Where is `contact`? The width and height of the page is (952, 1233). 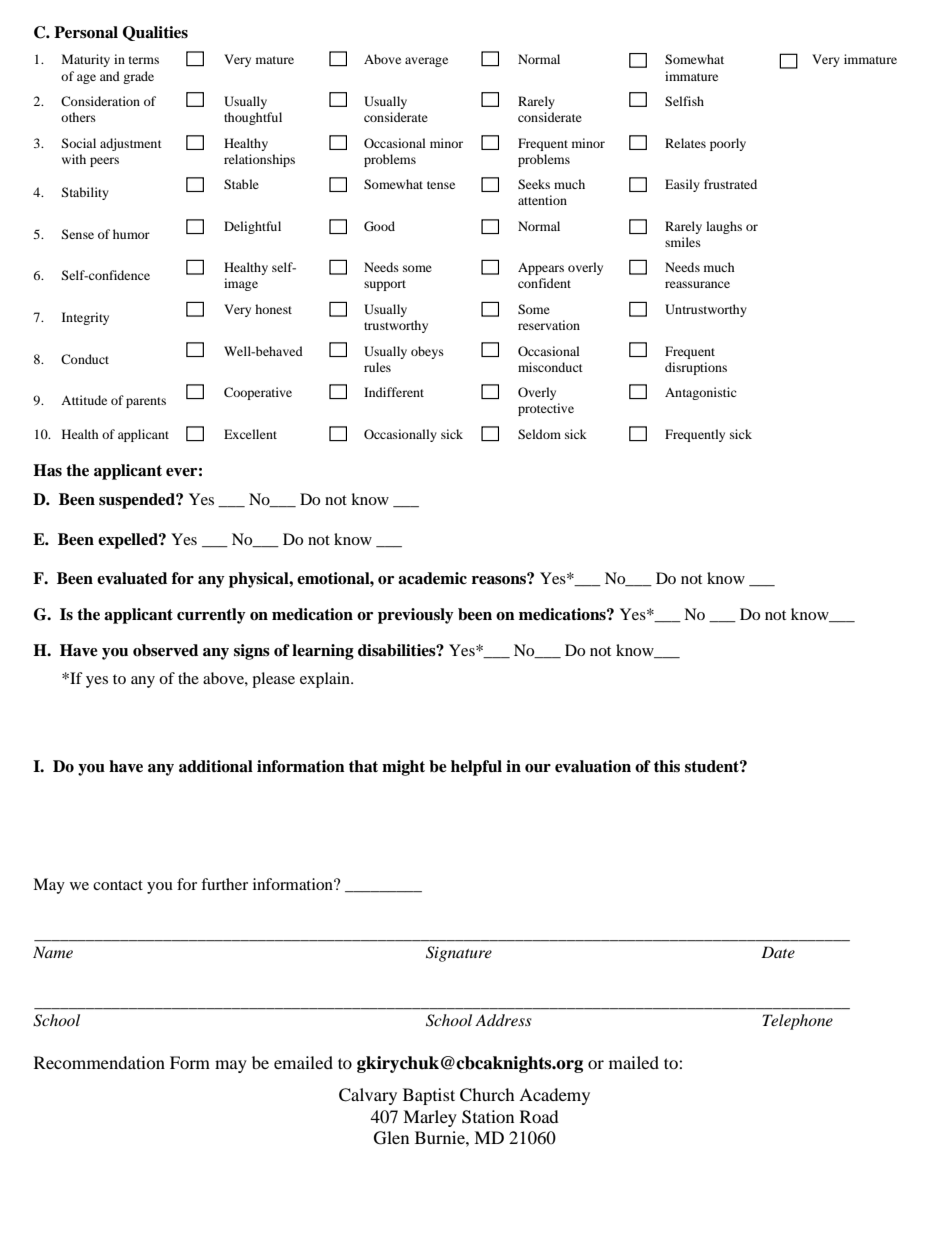
contact is located at coordinates (118, 885).
